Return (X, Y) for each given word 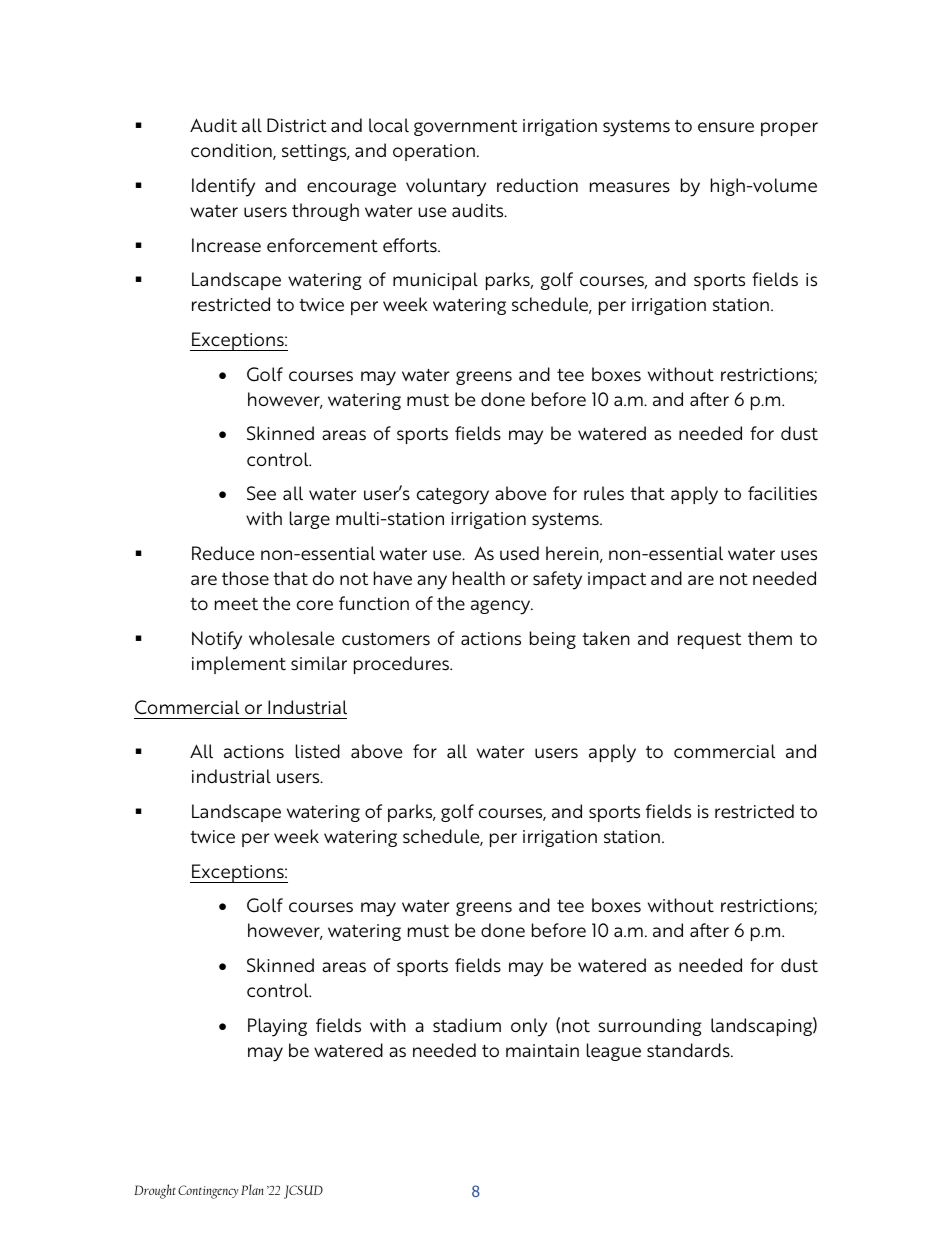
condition (232, 151)
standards (689, 1050)
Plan (252, 1189)
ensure (726, 127)
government (465, 128)
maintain (542, 1050)
